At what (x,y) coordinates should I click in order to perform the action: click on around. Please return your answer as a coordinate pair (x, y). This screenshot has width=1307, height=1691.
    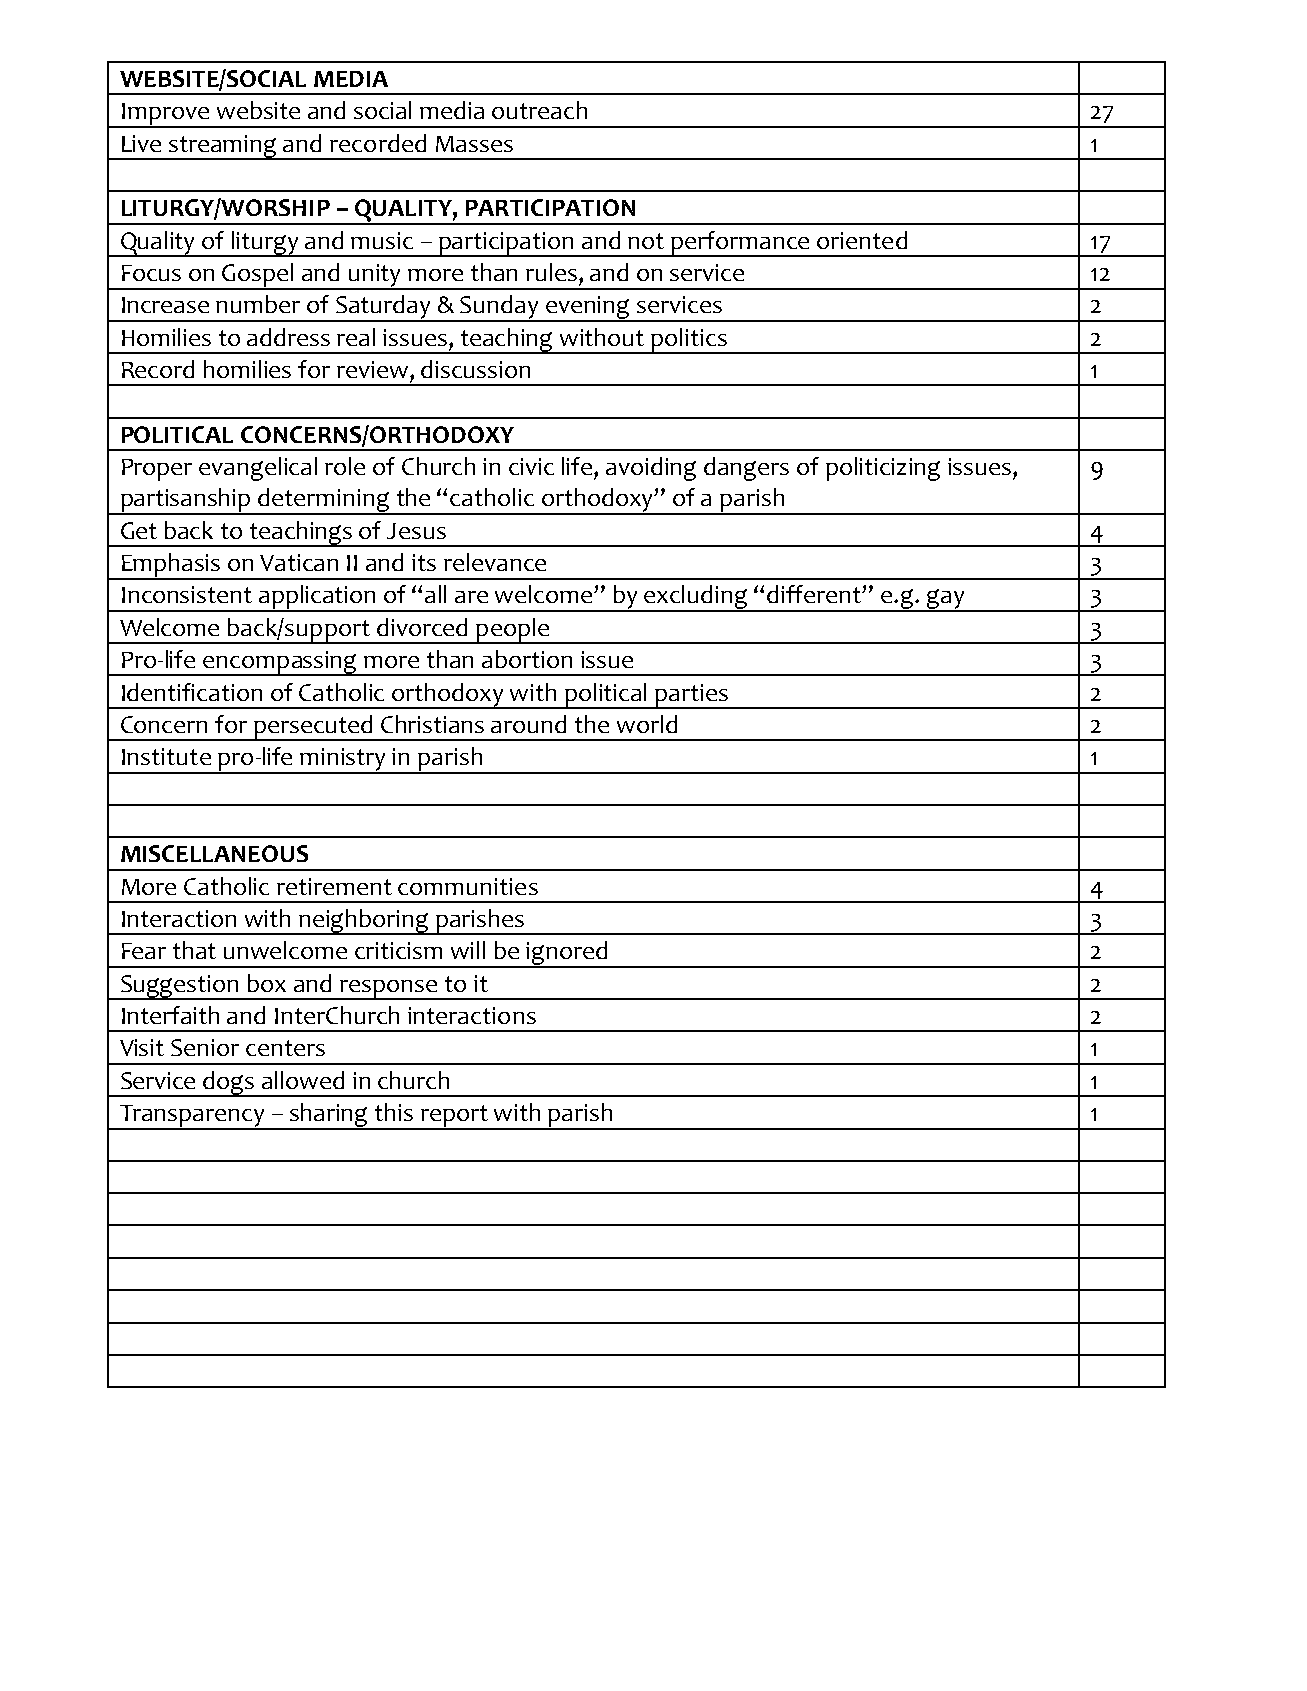
    Looking at the image, I should click on (528, 724).
